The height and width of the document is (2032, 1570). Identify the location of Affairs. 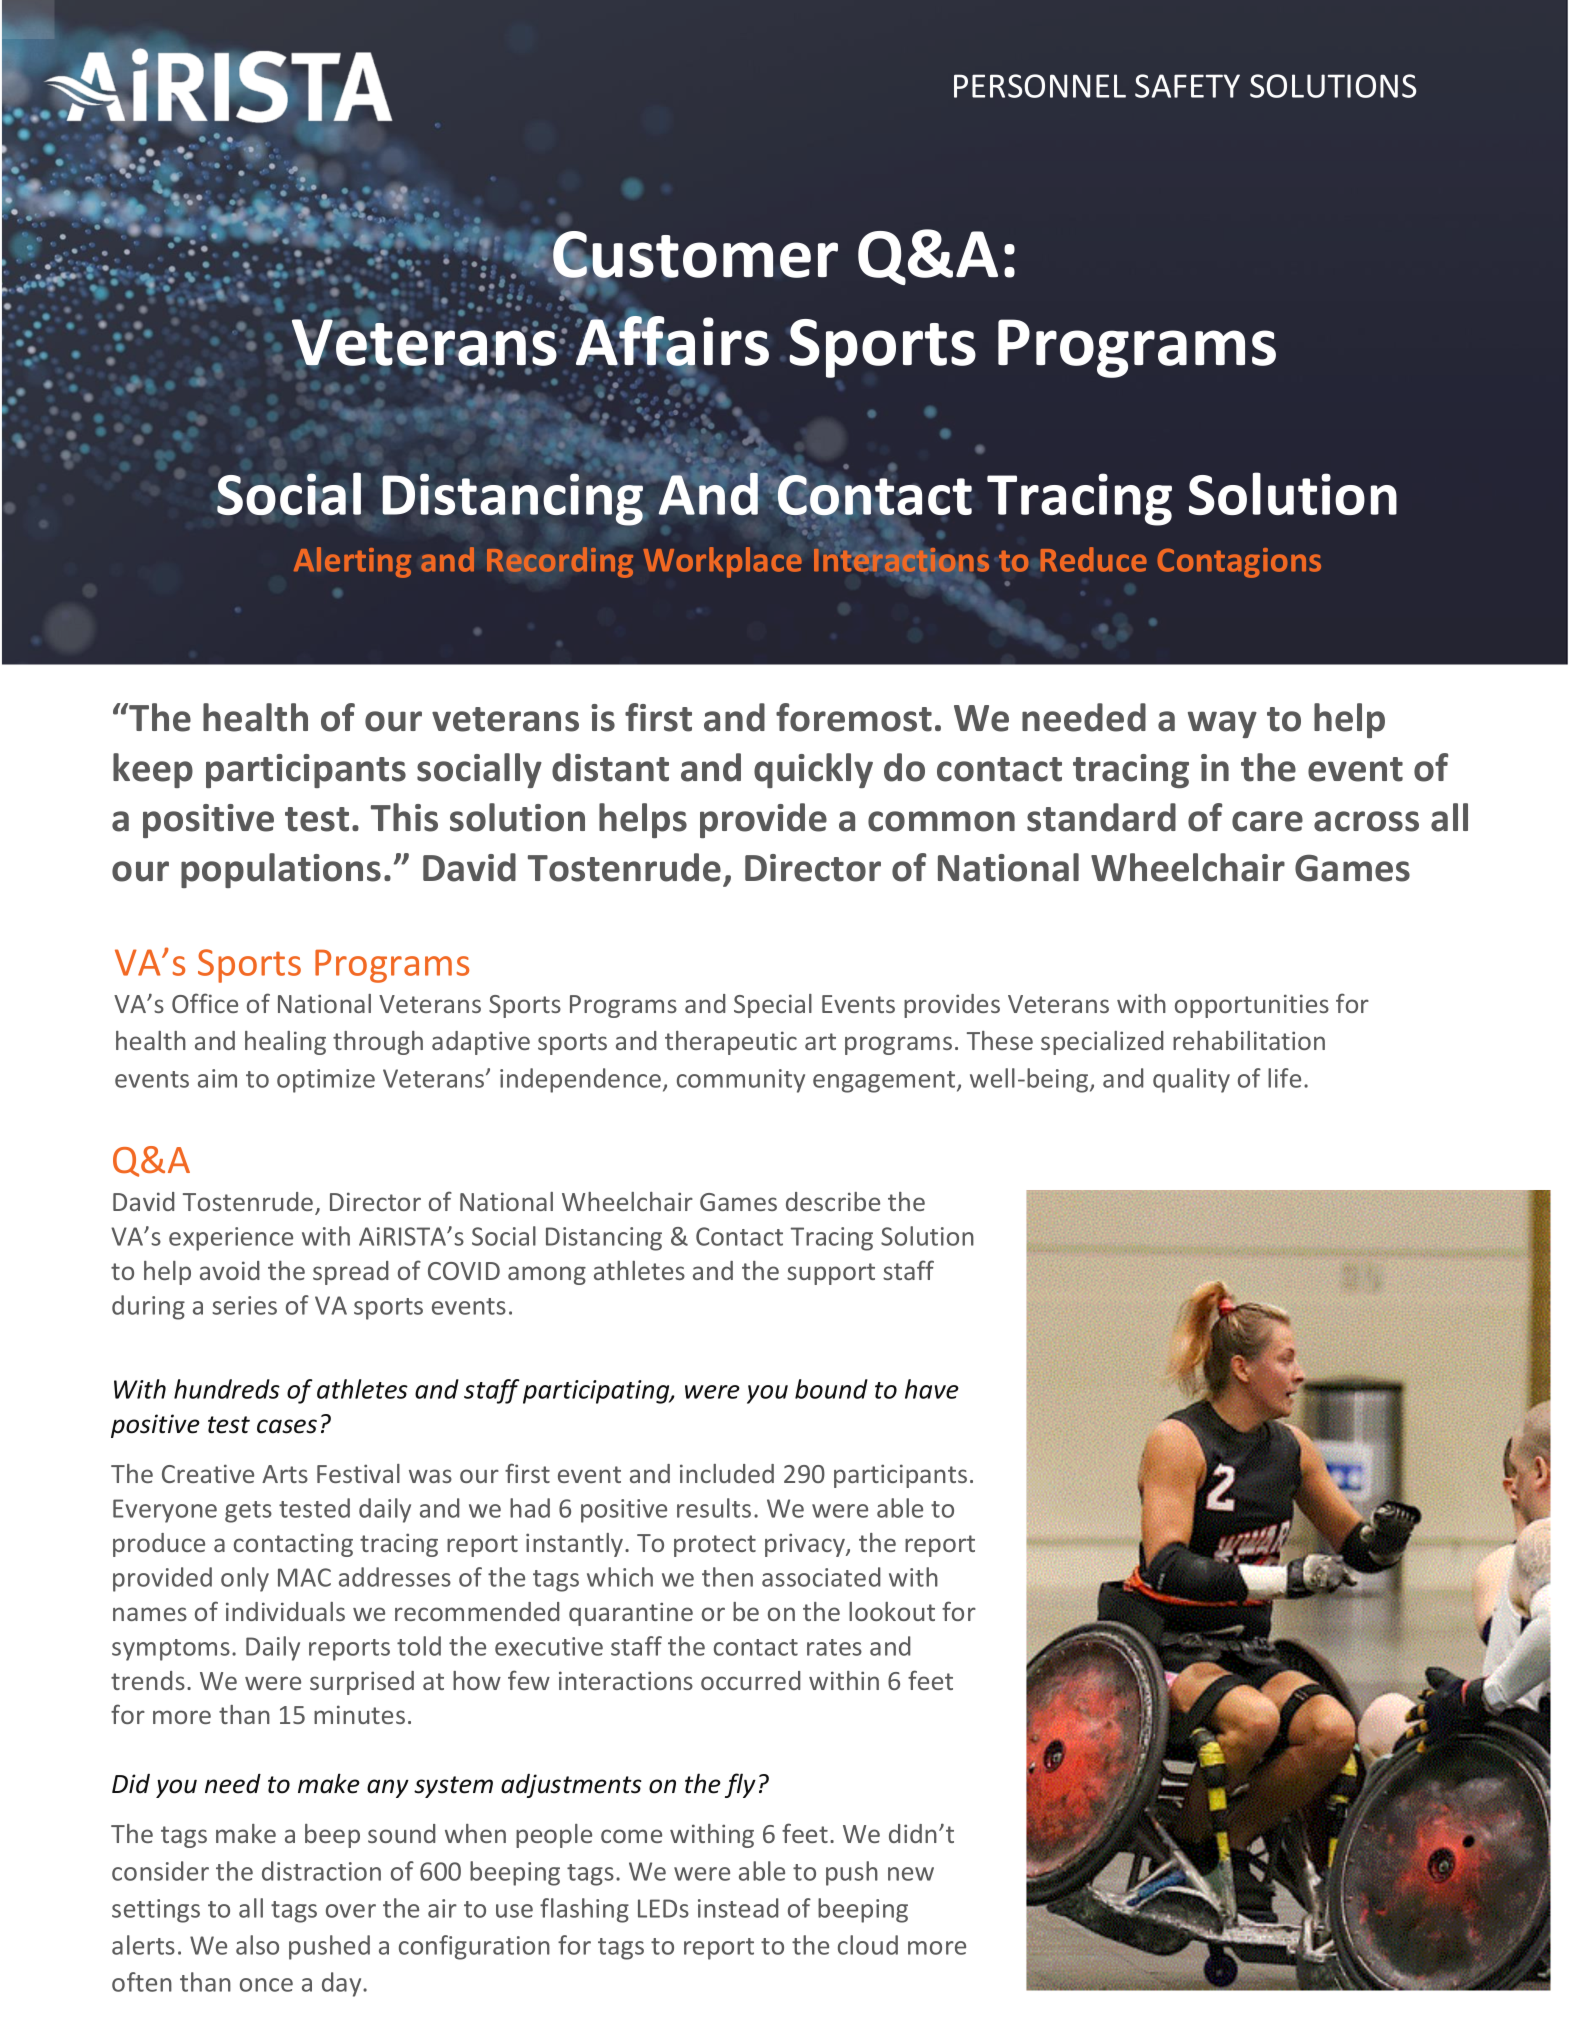
(672, 341).
